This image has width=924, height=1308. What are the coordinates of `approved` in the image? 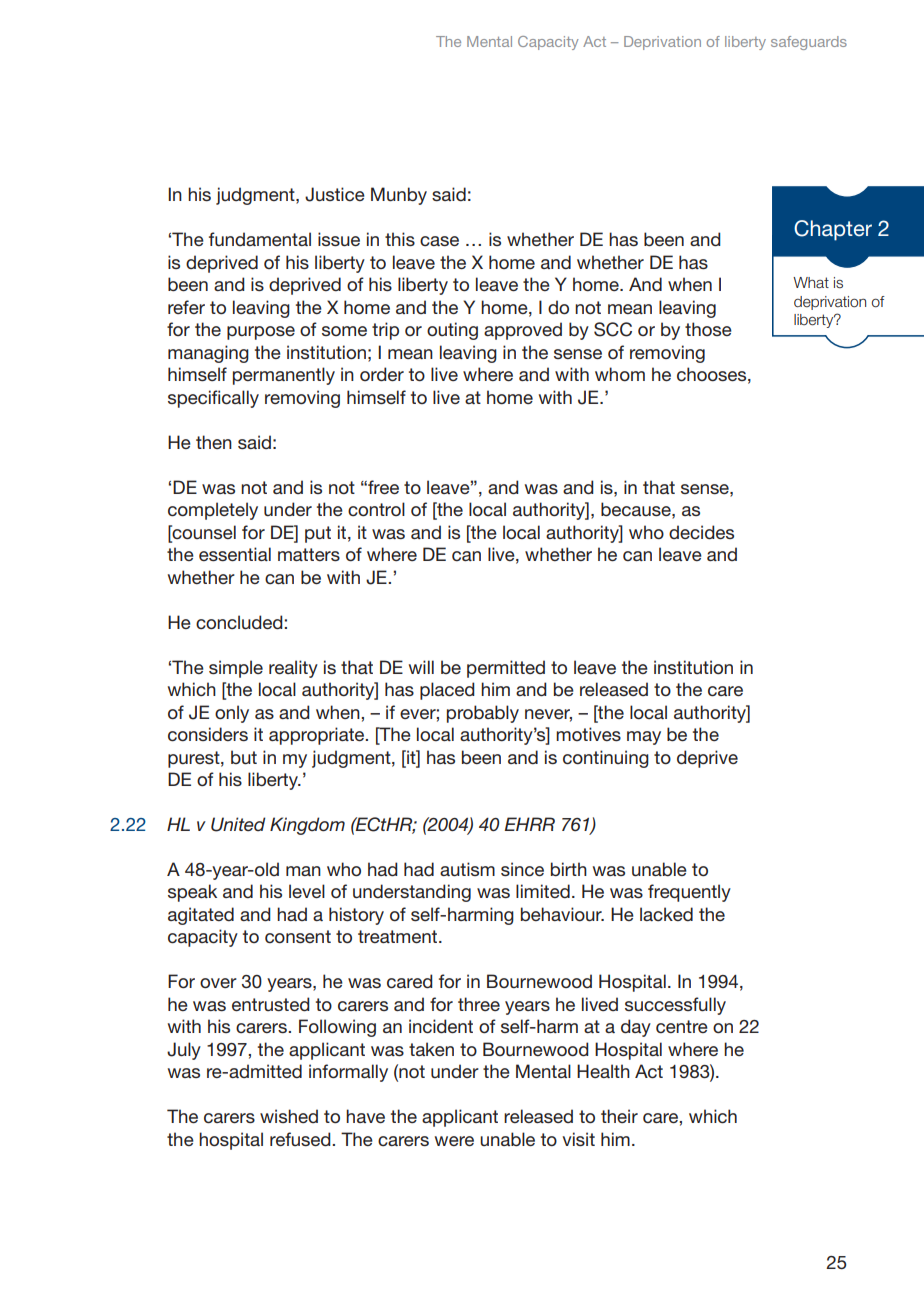 It's located at (523, 331).
